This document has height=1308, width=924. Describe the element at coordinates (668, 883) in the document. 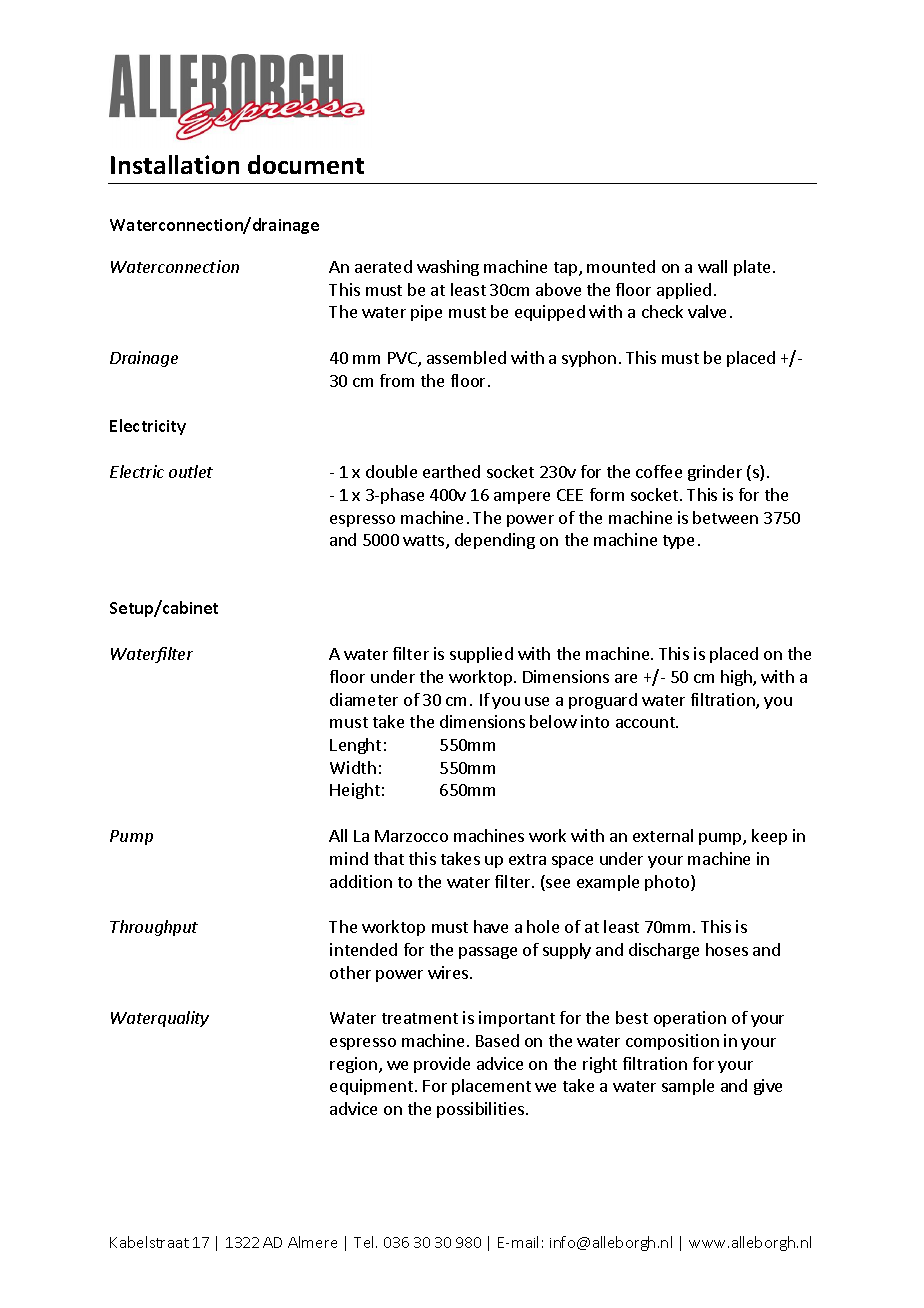

I see `photo` at that location.
